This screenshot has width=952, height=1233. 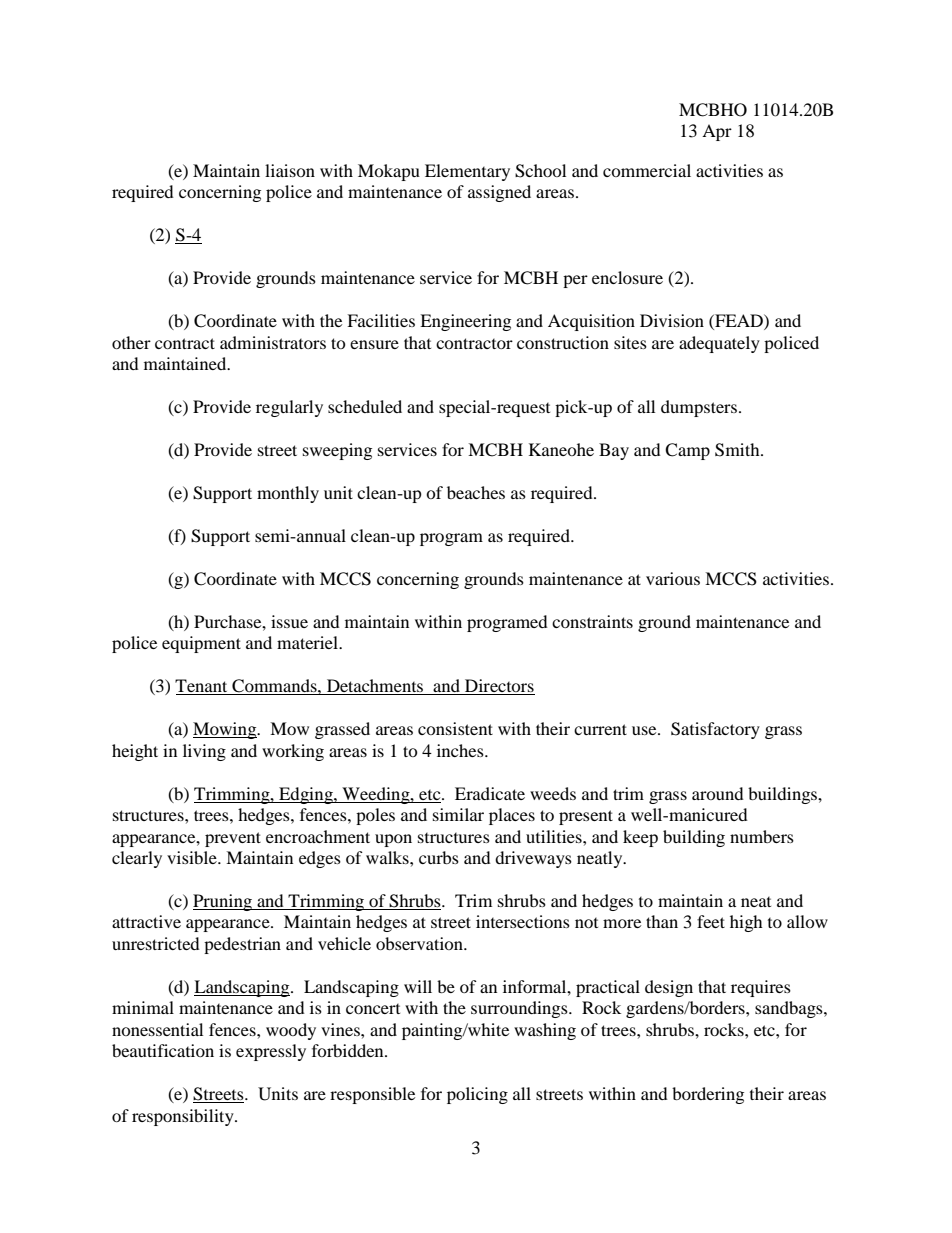 What do you see at coordinates (699, 408) in the screenshot?
I see `dumpsters` at bounding box center [699, 408].
